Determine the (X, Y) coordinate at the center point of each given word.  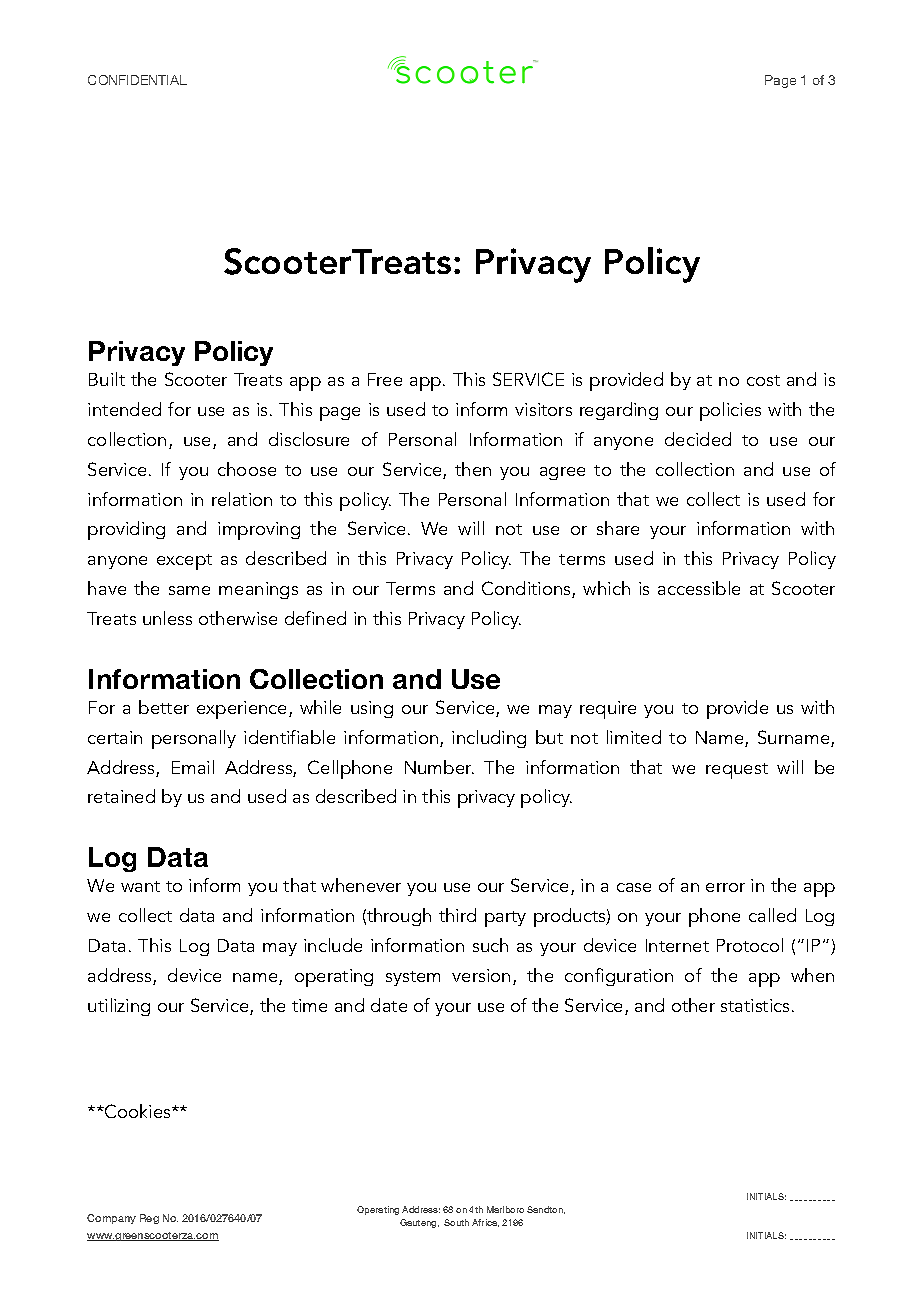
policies (730, 411)
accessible (699, 588)
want (140, 886)
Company (111, 1219)
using (372, 709)
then (473, 469)
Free (385, 379)
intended (124, 409)
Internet (677, 945)
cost (763, 380)
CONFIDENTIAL (137, 80)
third (457, 915)
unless (167, 618)
